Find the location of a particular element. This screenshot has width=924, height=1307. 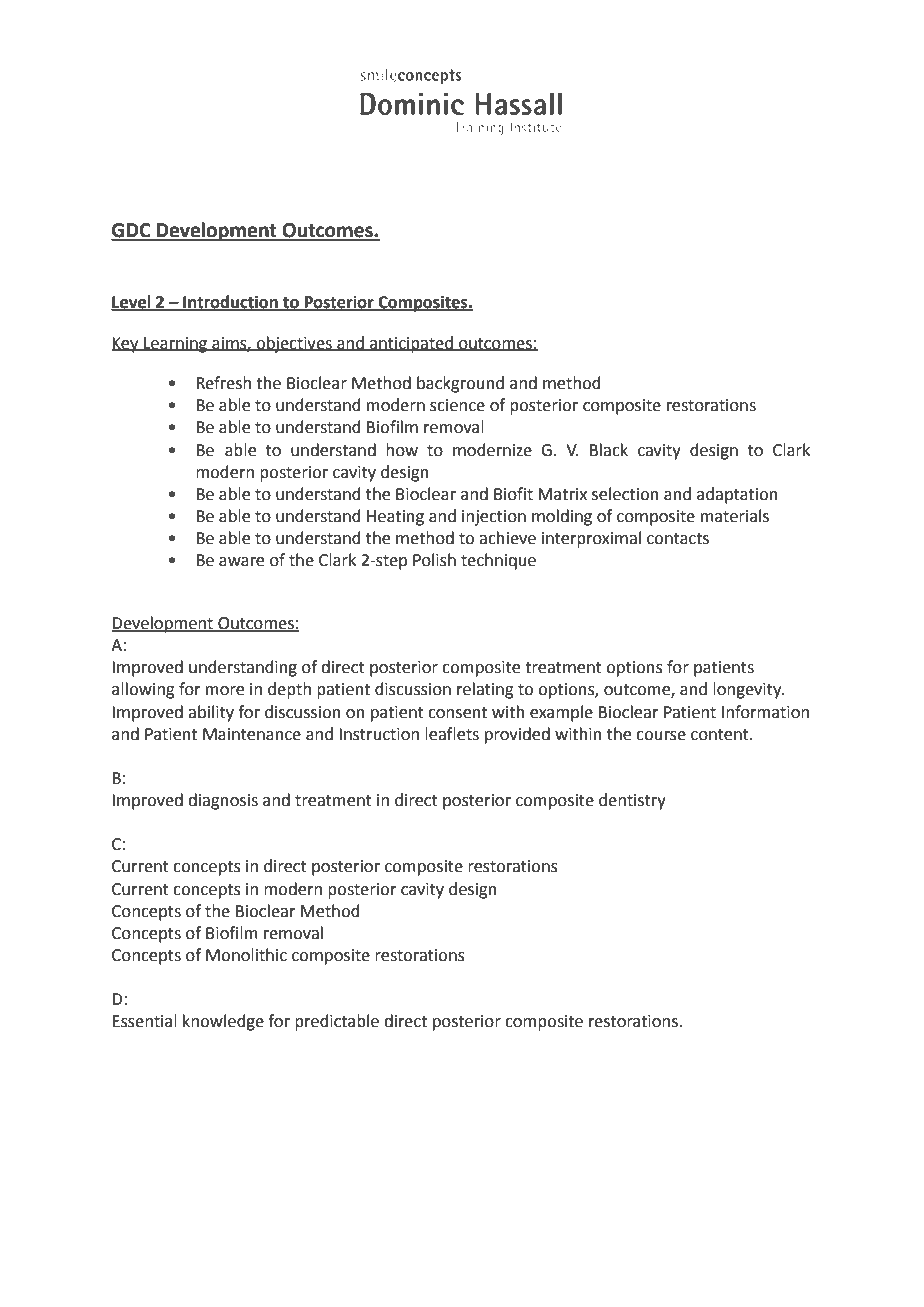

more is located at coordinates (225, 691).
